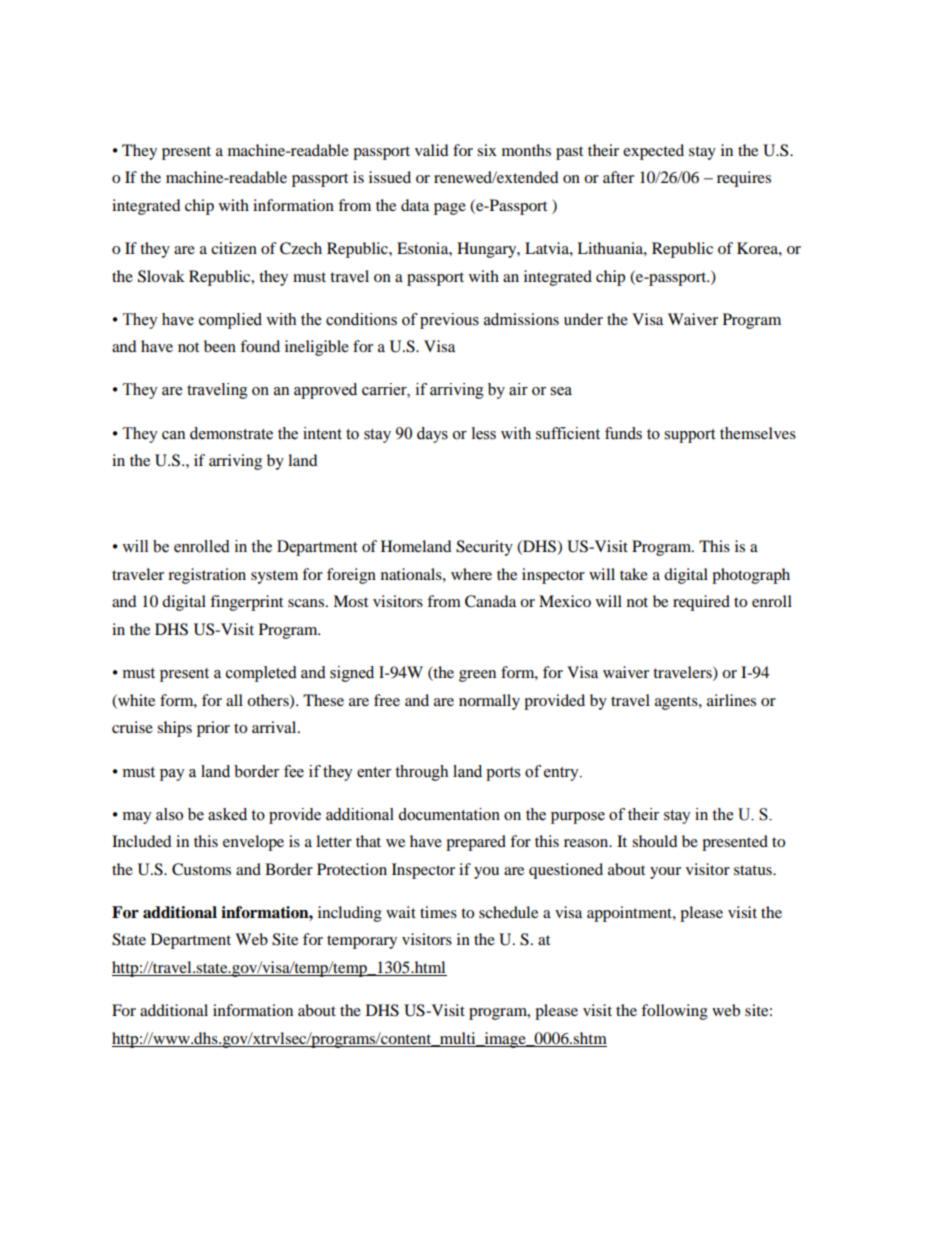  What do you see at coordinates (201, 869) in the screenshot?
I see `Customs` at bounding box center [201, 869].
